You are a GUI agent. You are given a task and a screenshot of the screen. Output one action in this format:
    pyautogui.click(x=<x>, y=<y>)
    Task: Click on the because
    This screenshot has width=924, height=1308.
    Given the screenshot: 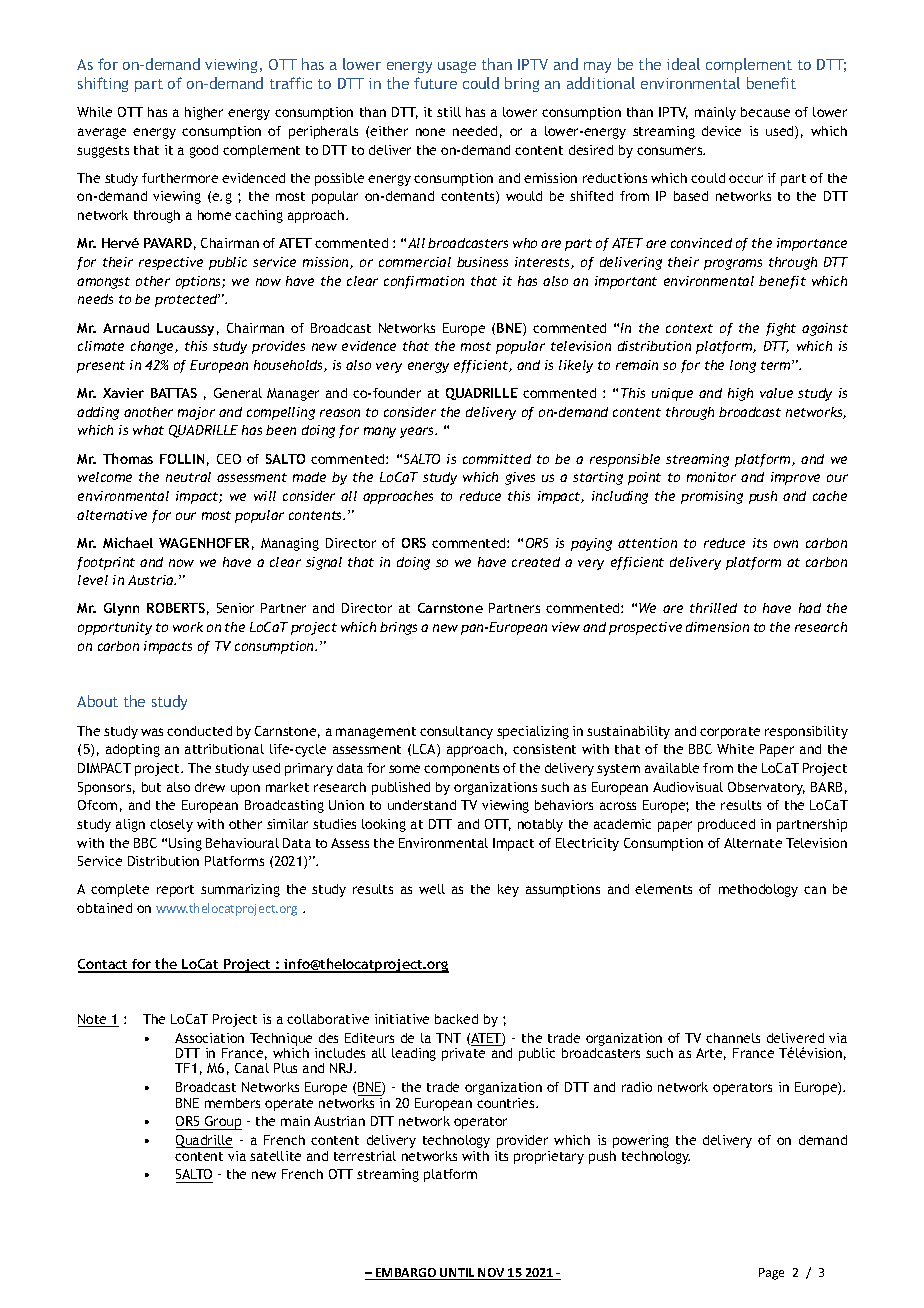 What is the action you would take?
    pyautogui.click(x=765, y=112)
